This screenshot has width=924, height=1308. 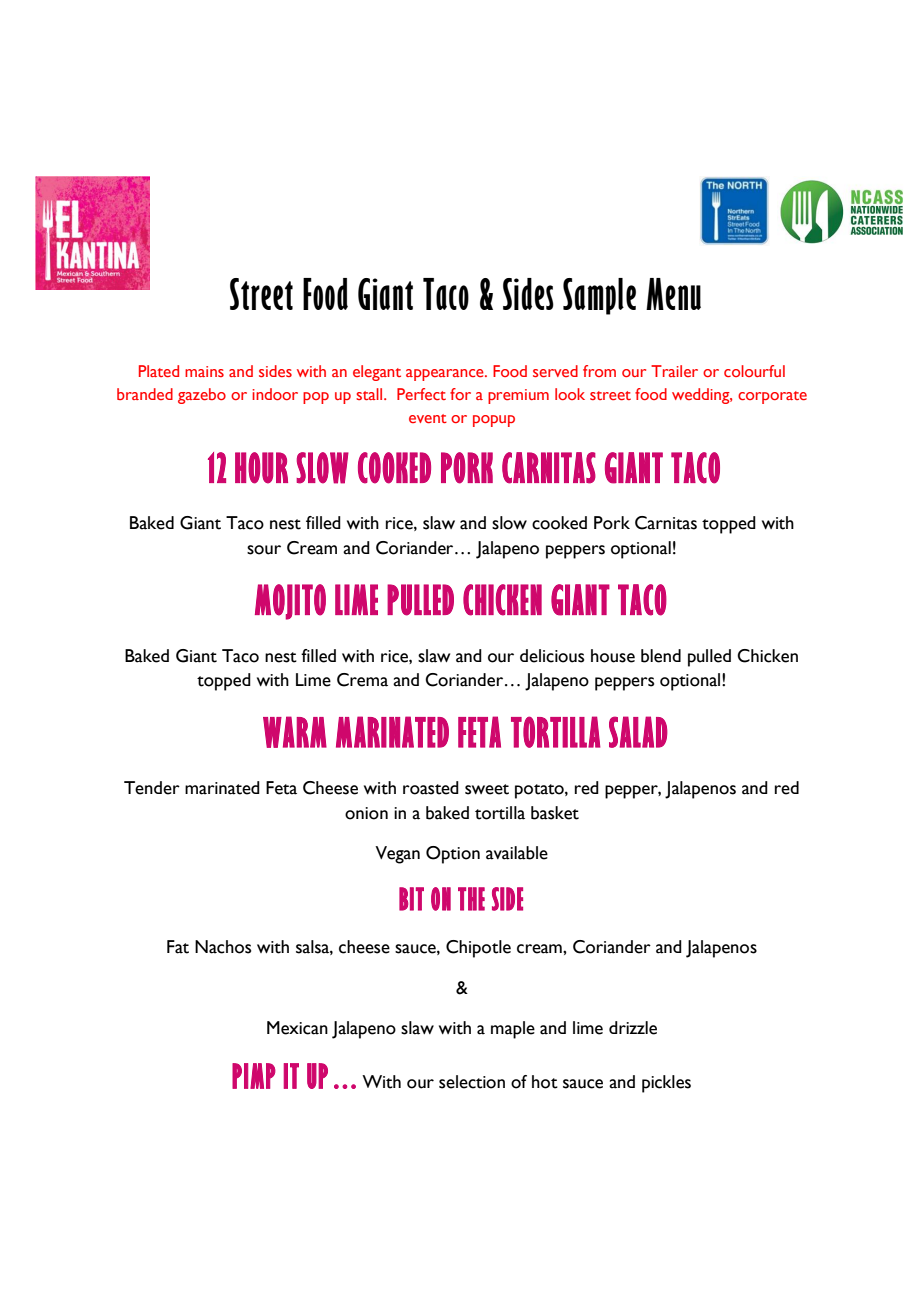 What do you see at coordinates (264, 550) in the screenshot?
I see `sour` at bounding box center [264, 550].
